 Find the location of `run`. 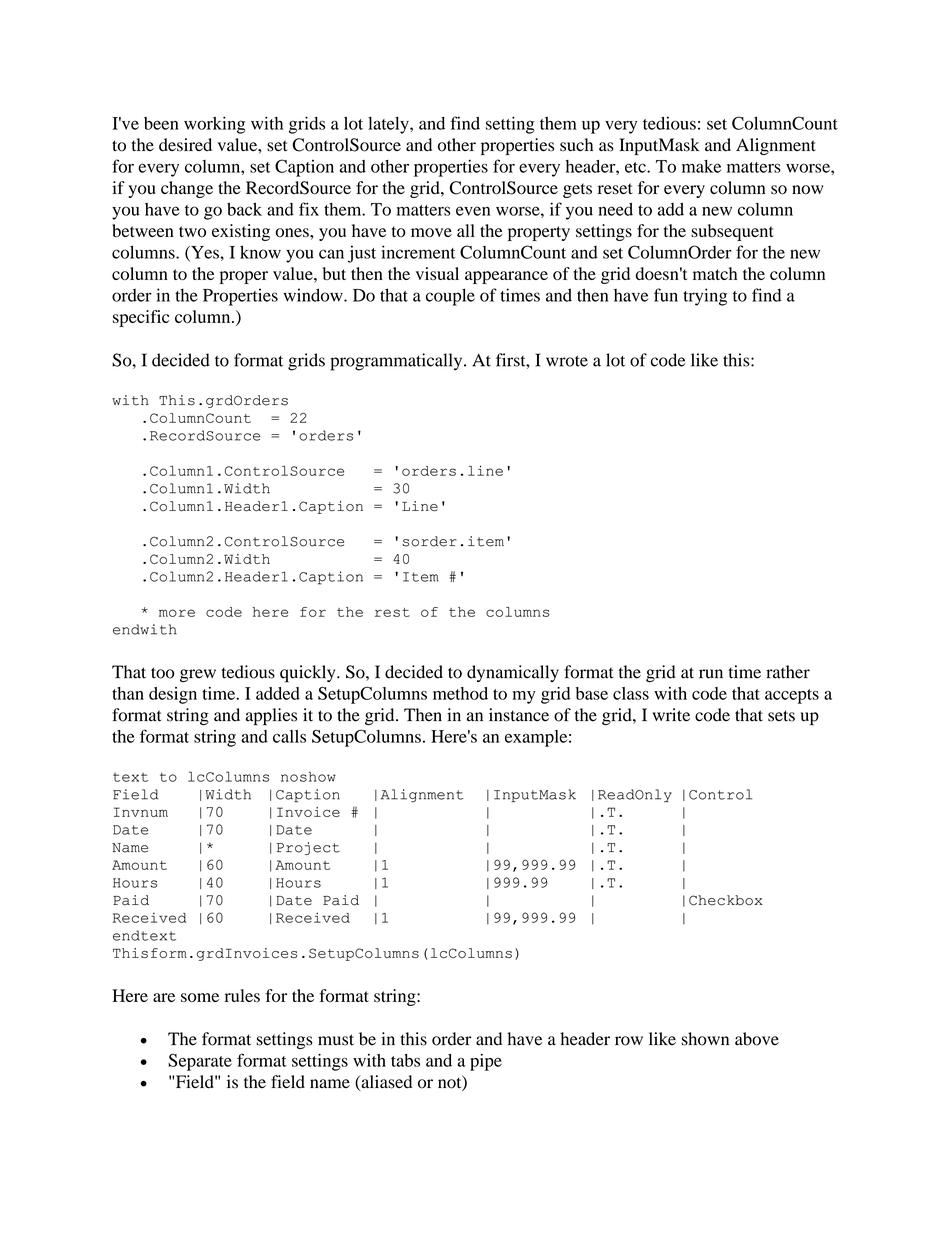

run is located at coordinates (711, 674).
